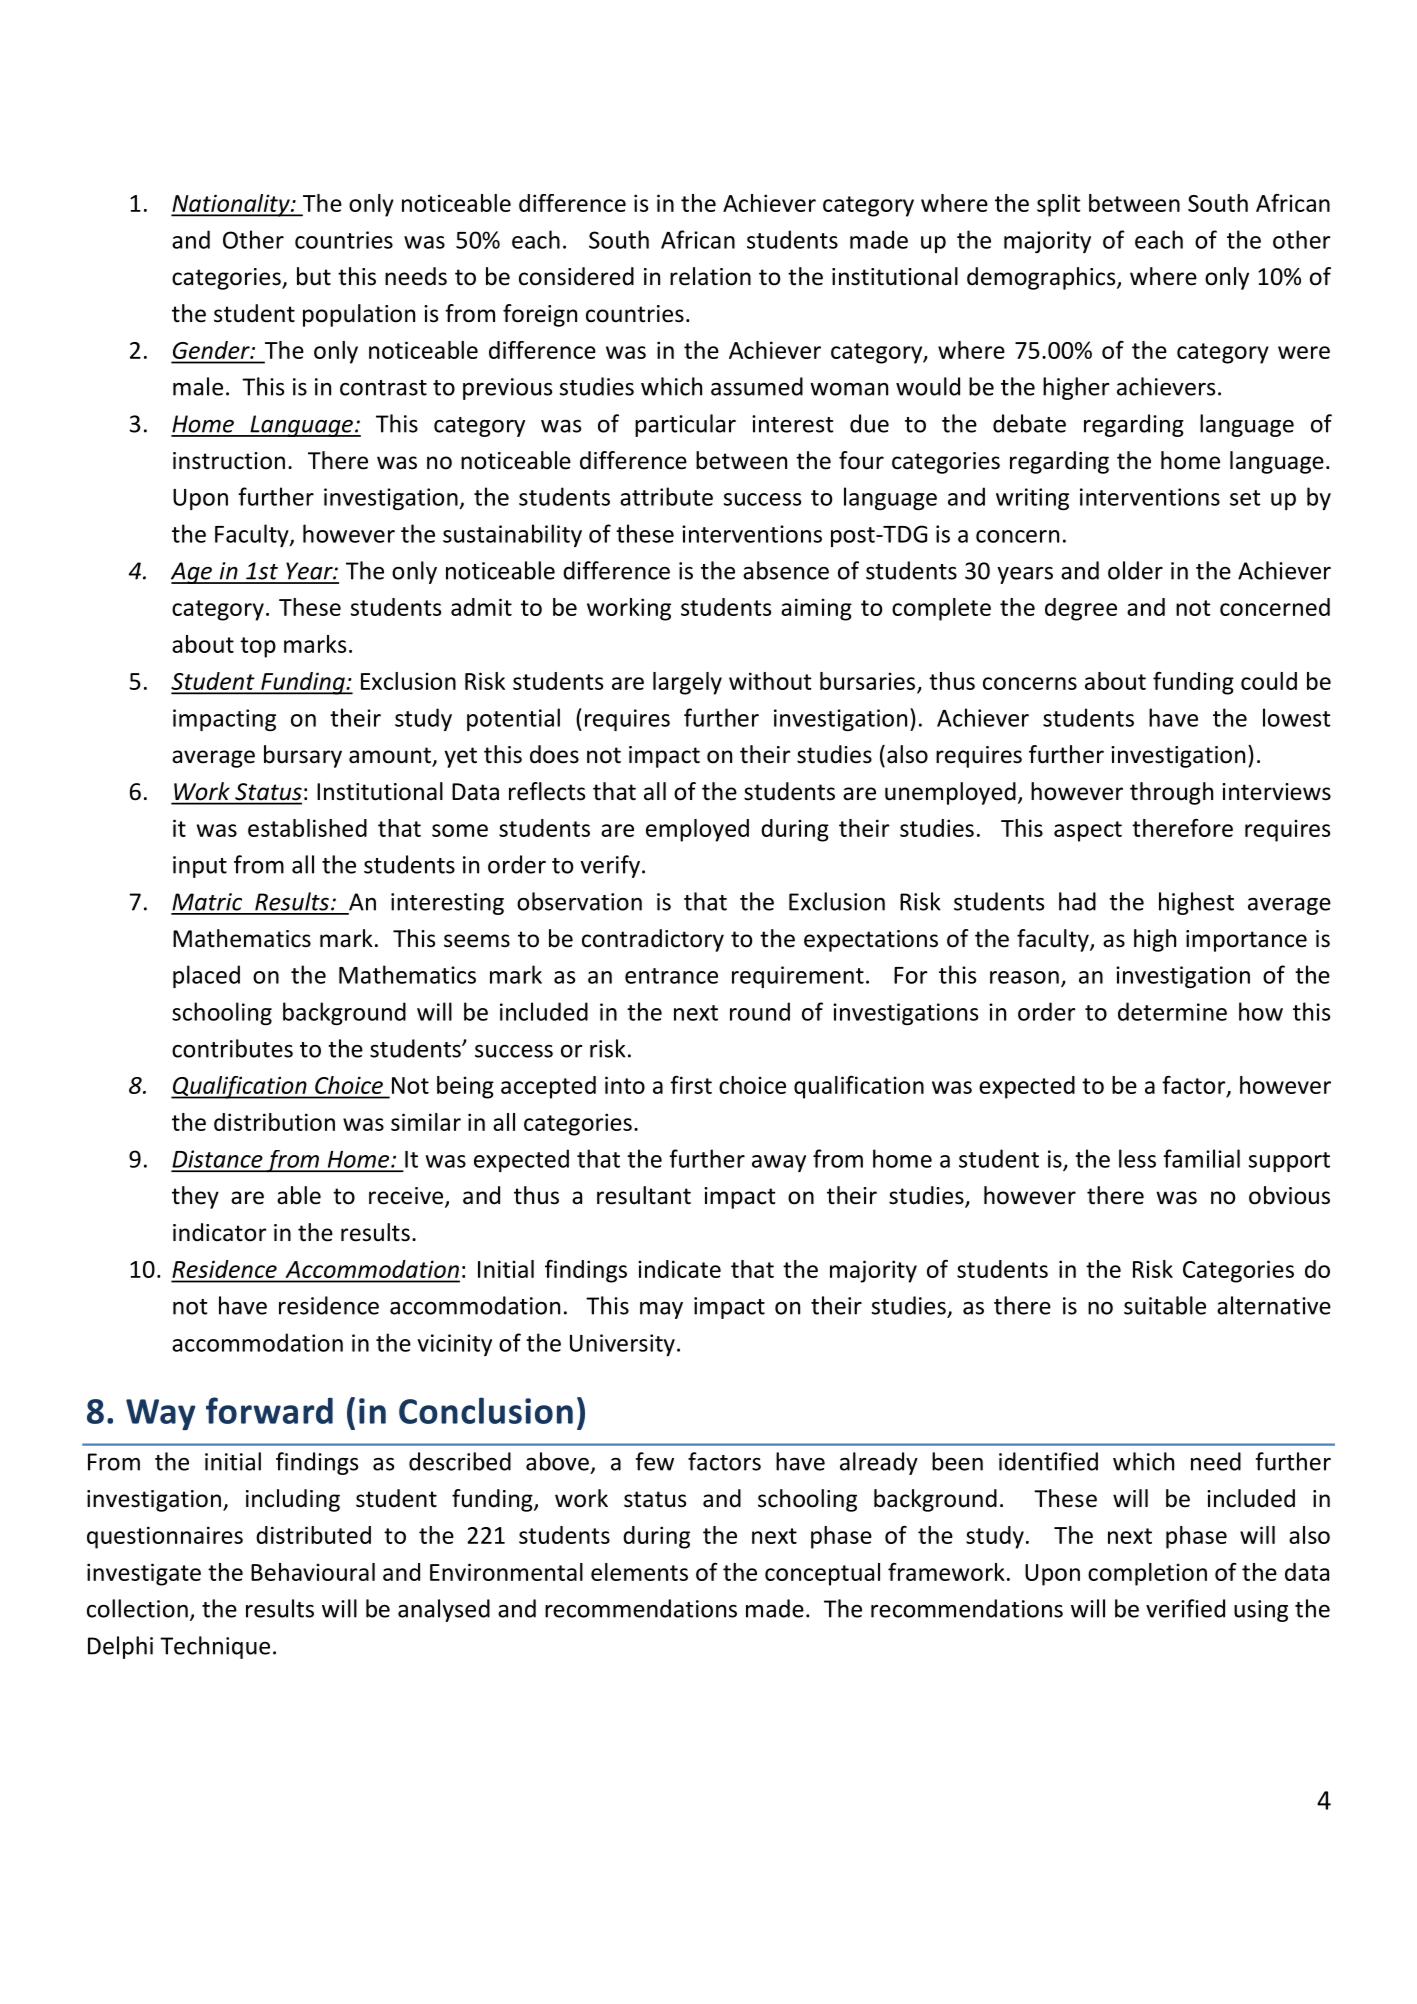 The width and height of the screenshot is (1417, 2004). I want to click on contradictory, so click(653, 940).
